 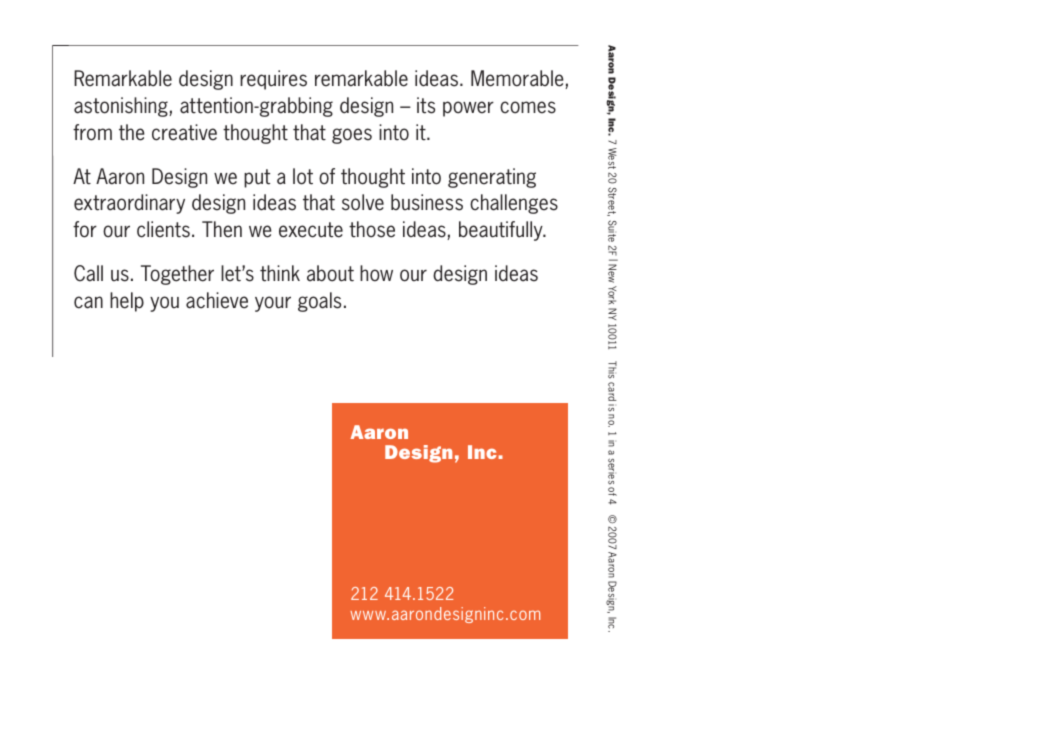 I want to click on Memorable, so click(x=518, y=79).
